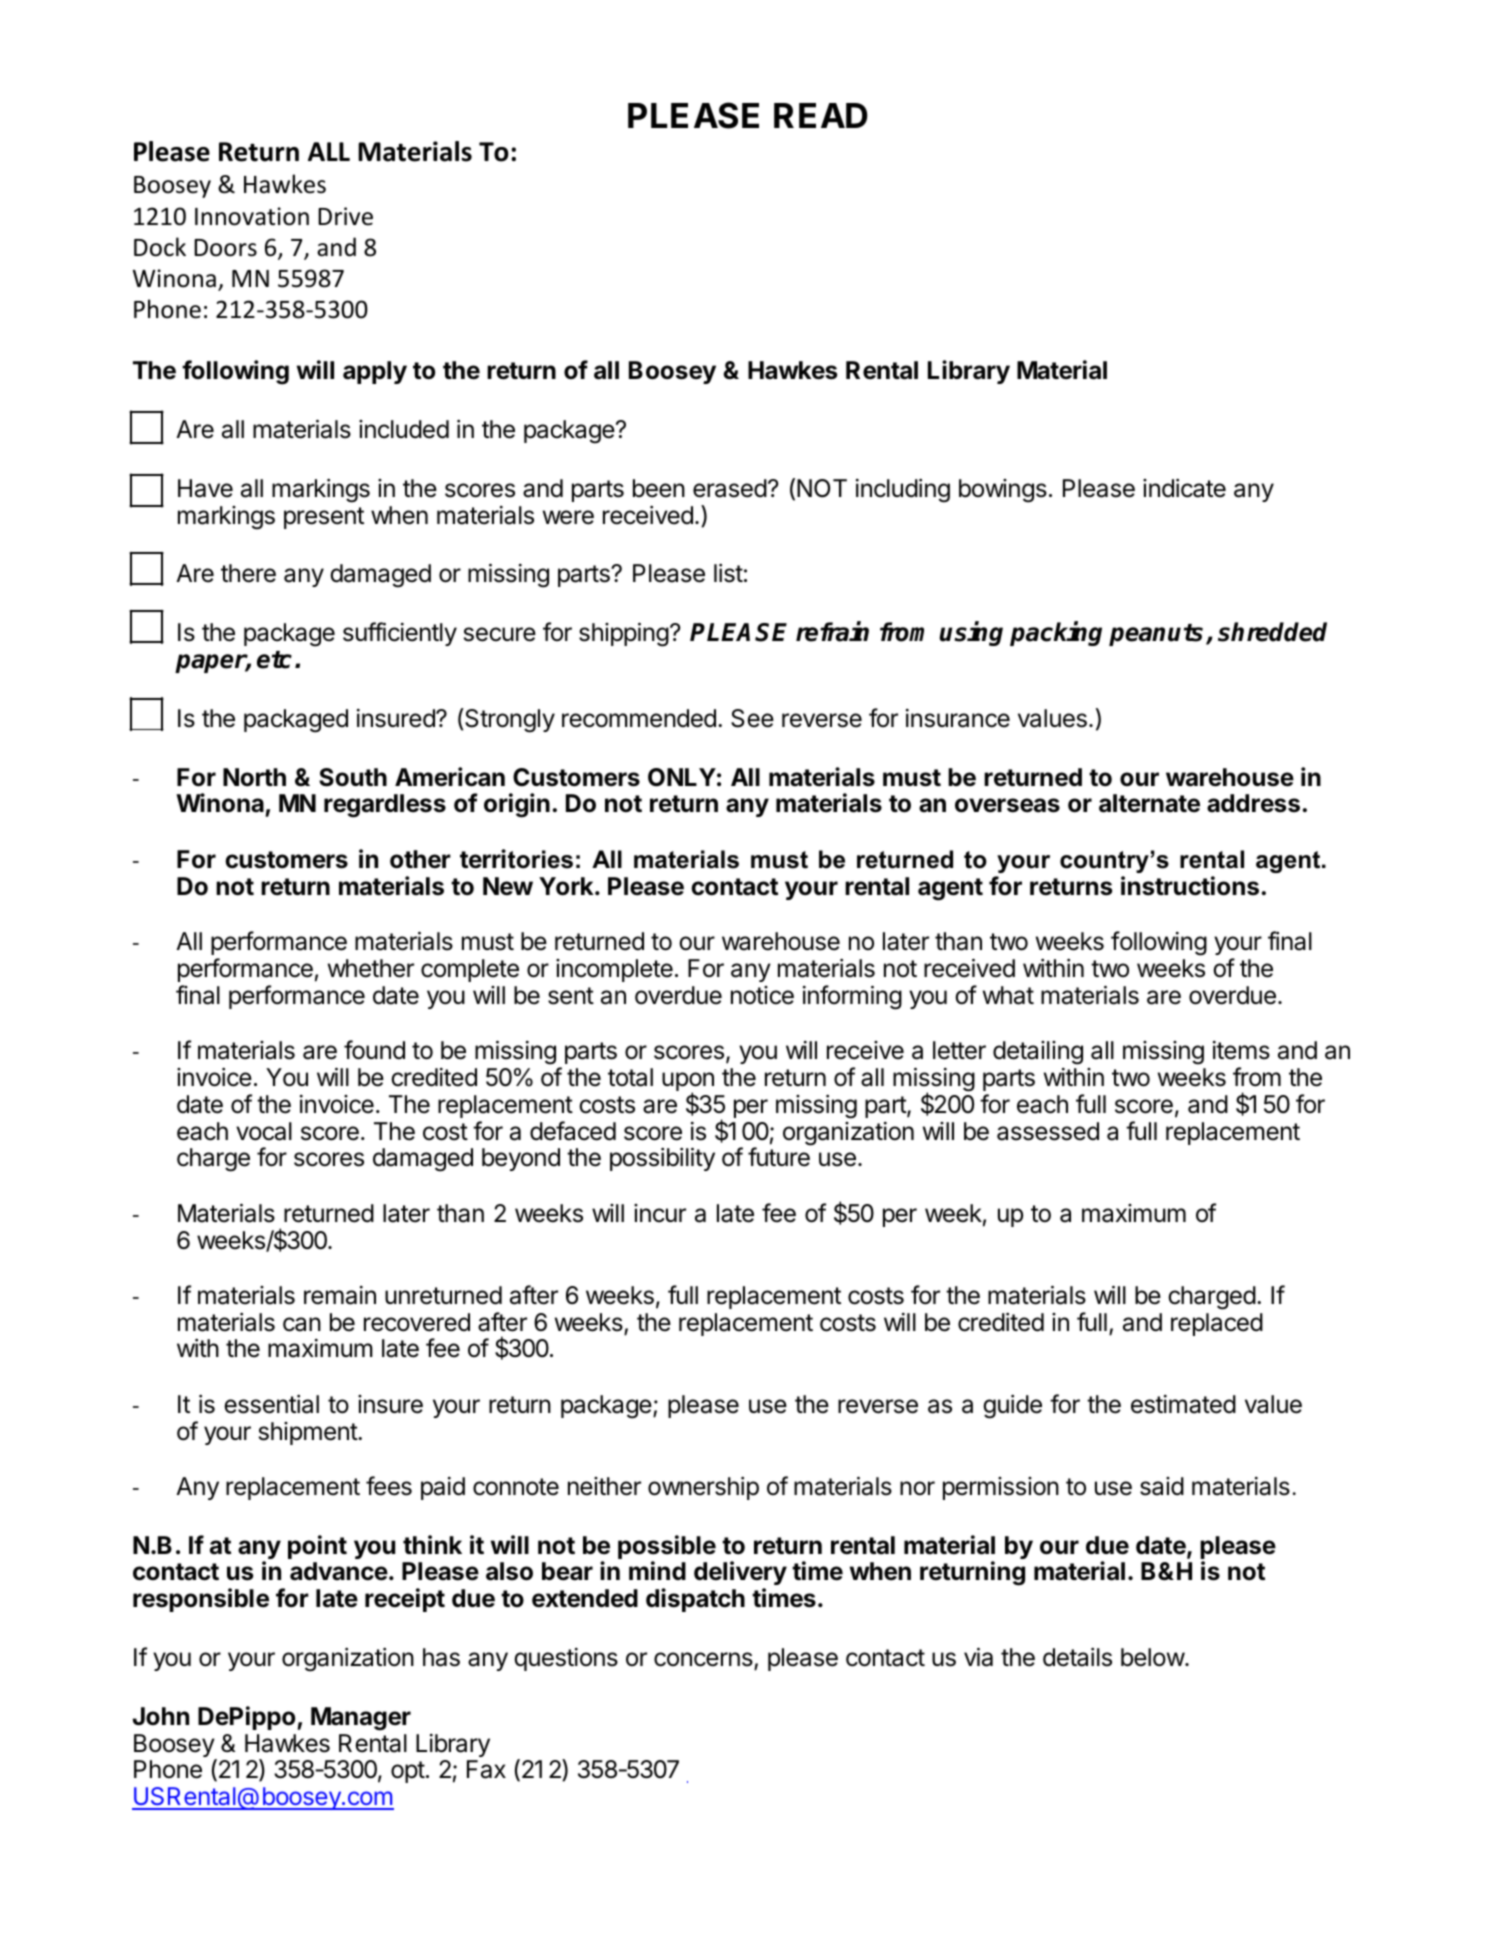 This screenshot has width=1497, height=1938. Describe the element at coordinates (821, 115) in the screenshot. I see `READ` at that location.
